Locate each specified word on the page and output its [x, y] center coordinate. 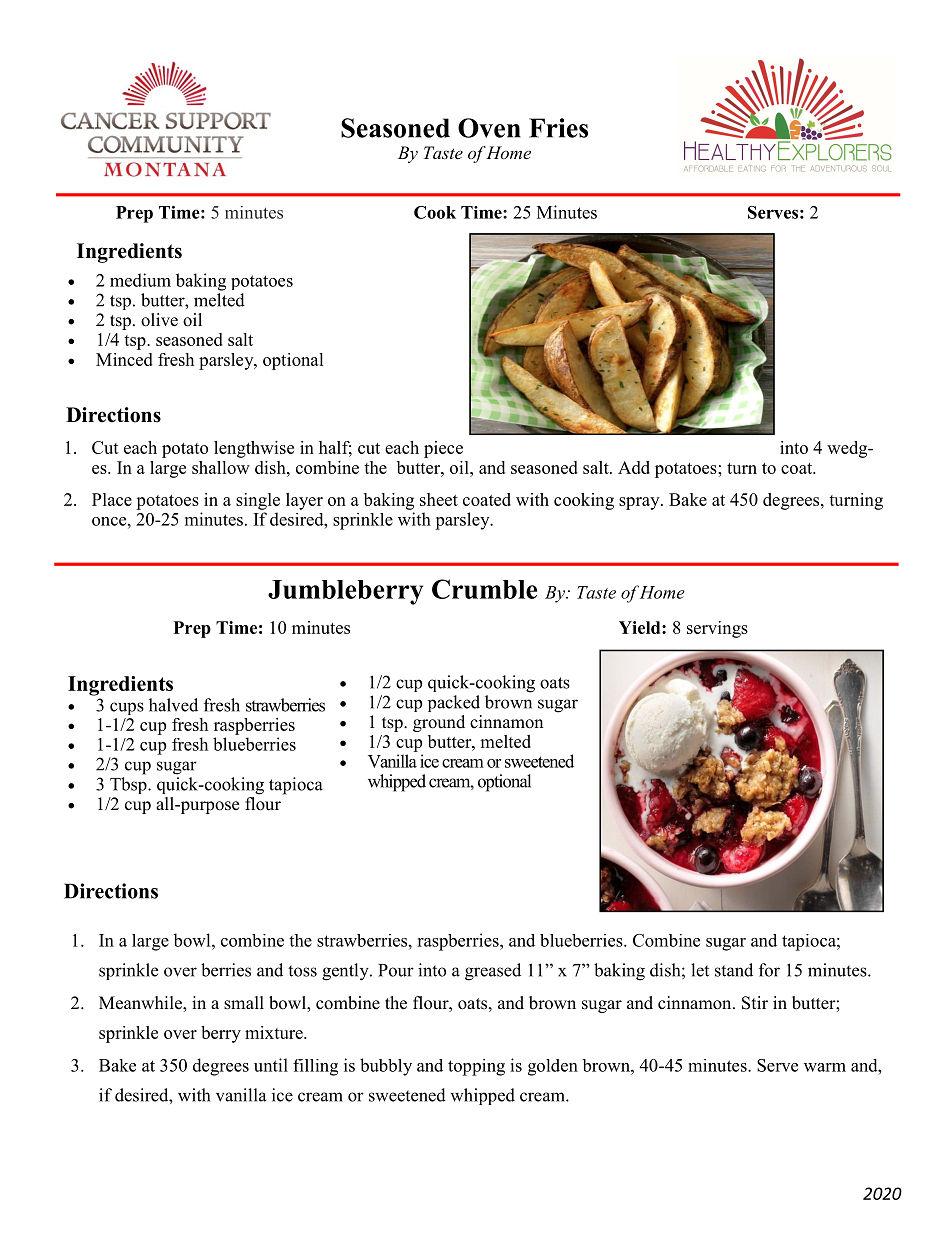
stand [734, 970]
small [244, 1003]
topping [476, 1067]
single [258, 501]
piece [443, 449]
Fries [558, 128]
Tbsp [129, 785]
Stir [755, 1003]
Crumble [484, 589]
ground [439, 723]
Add [634, 467]
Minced [124, 359]
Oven [489, 128]
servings [717, 629]
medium [140, 280]
